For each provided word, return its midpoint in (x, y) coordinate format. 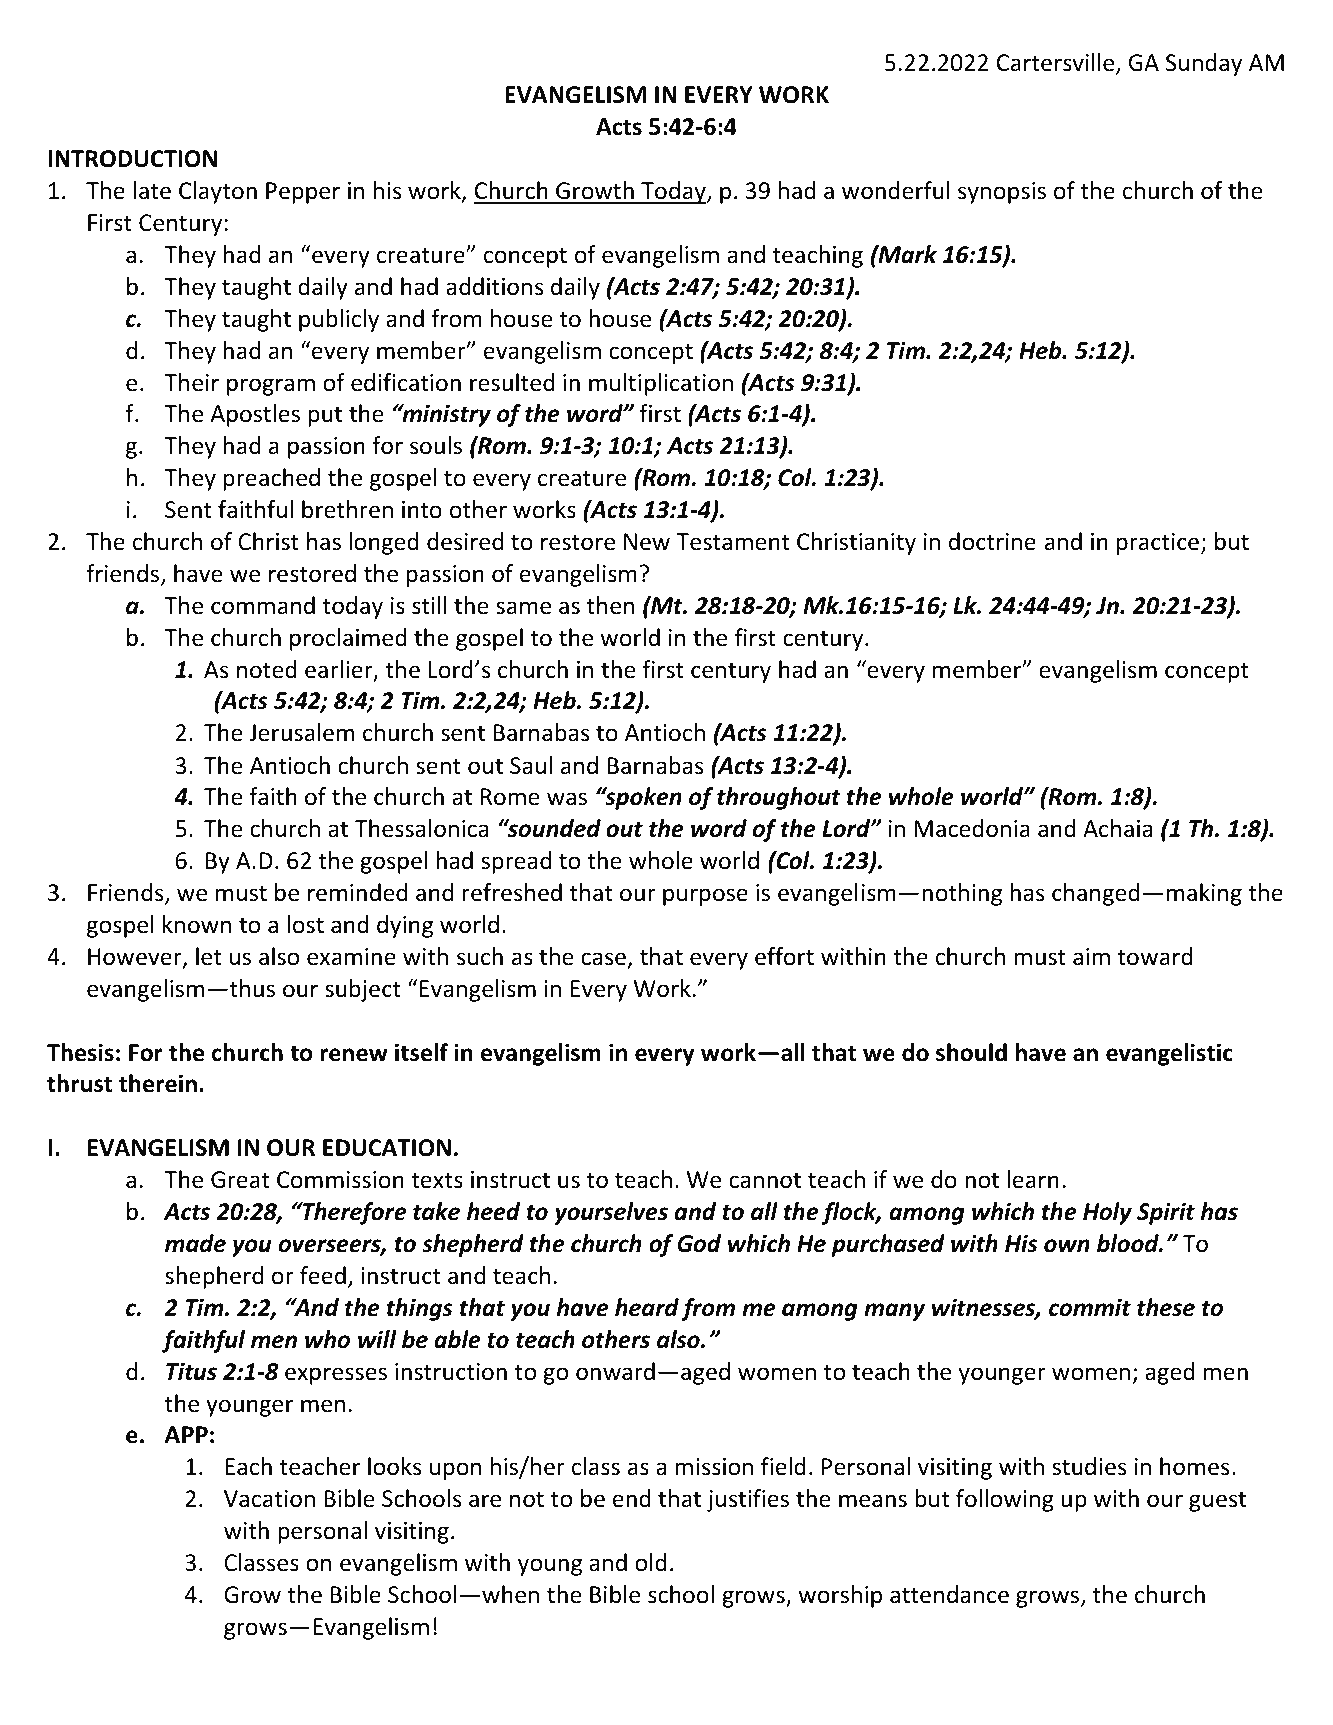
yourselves (611, 1213)
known (197, 924)
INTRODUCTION (133, 159)
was (567, 799)
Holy (1107, 1213)
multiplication (661, 384)
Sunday (1204, 64)
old (651, 1562)
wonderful (896, 190)
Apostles (255, 415)
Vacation (269, 1499)
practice (1158, 544)
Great (240, 1180)
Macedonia (972, 828)
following (1005, 1500)
